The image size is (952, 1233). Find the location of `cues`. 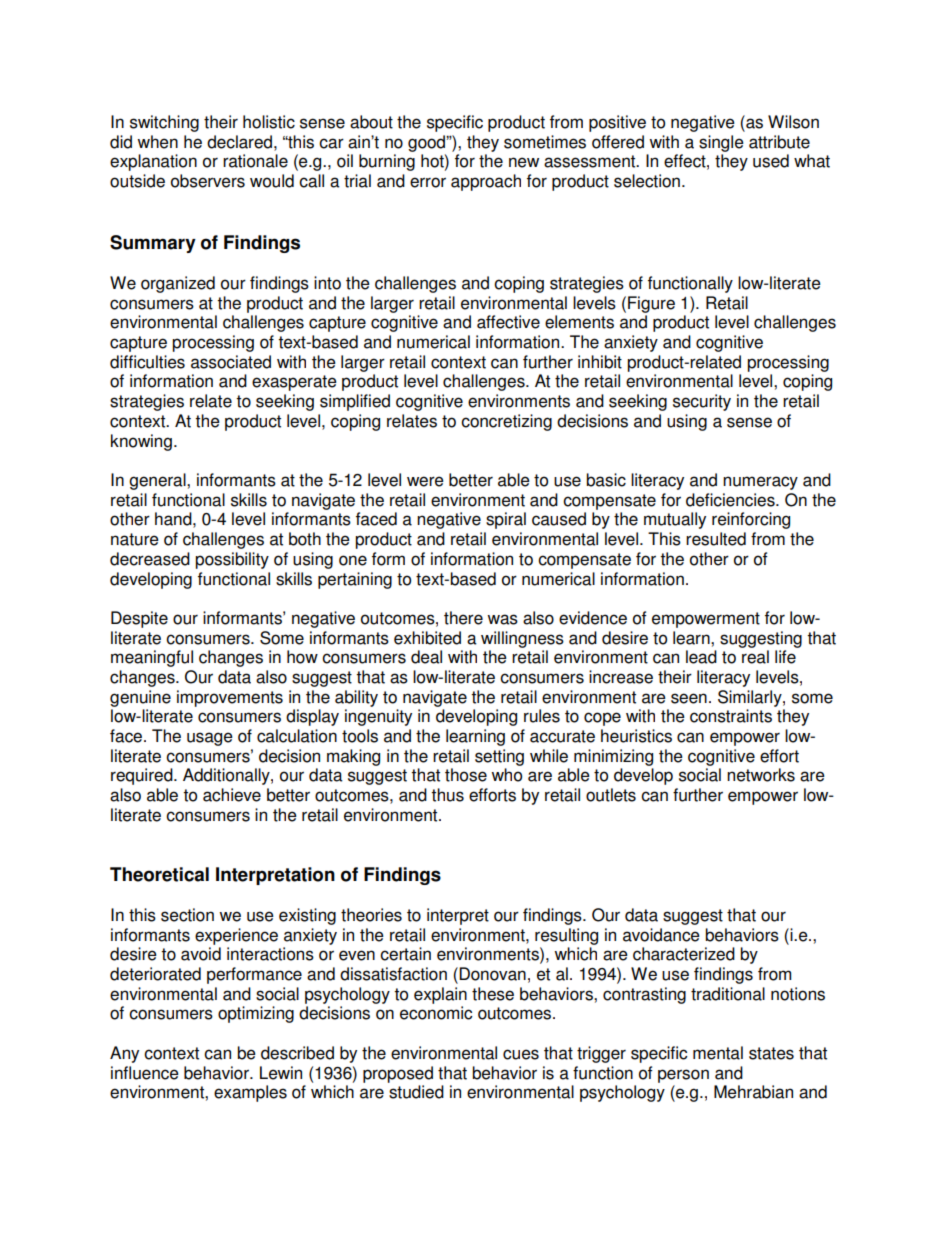

cues is located at coordinates (521, 1054).
